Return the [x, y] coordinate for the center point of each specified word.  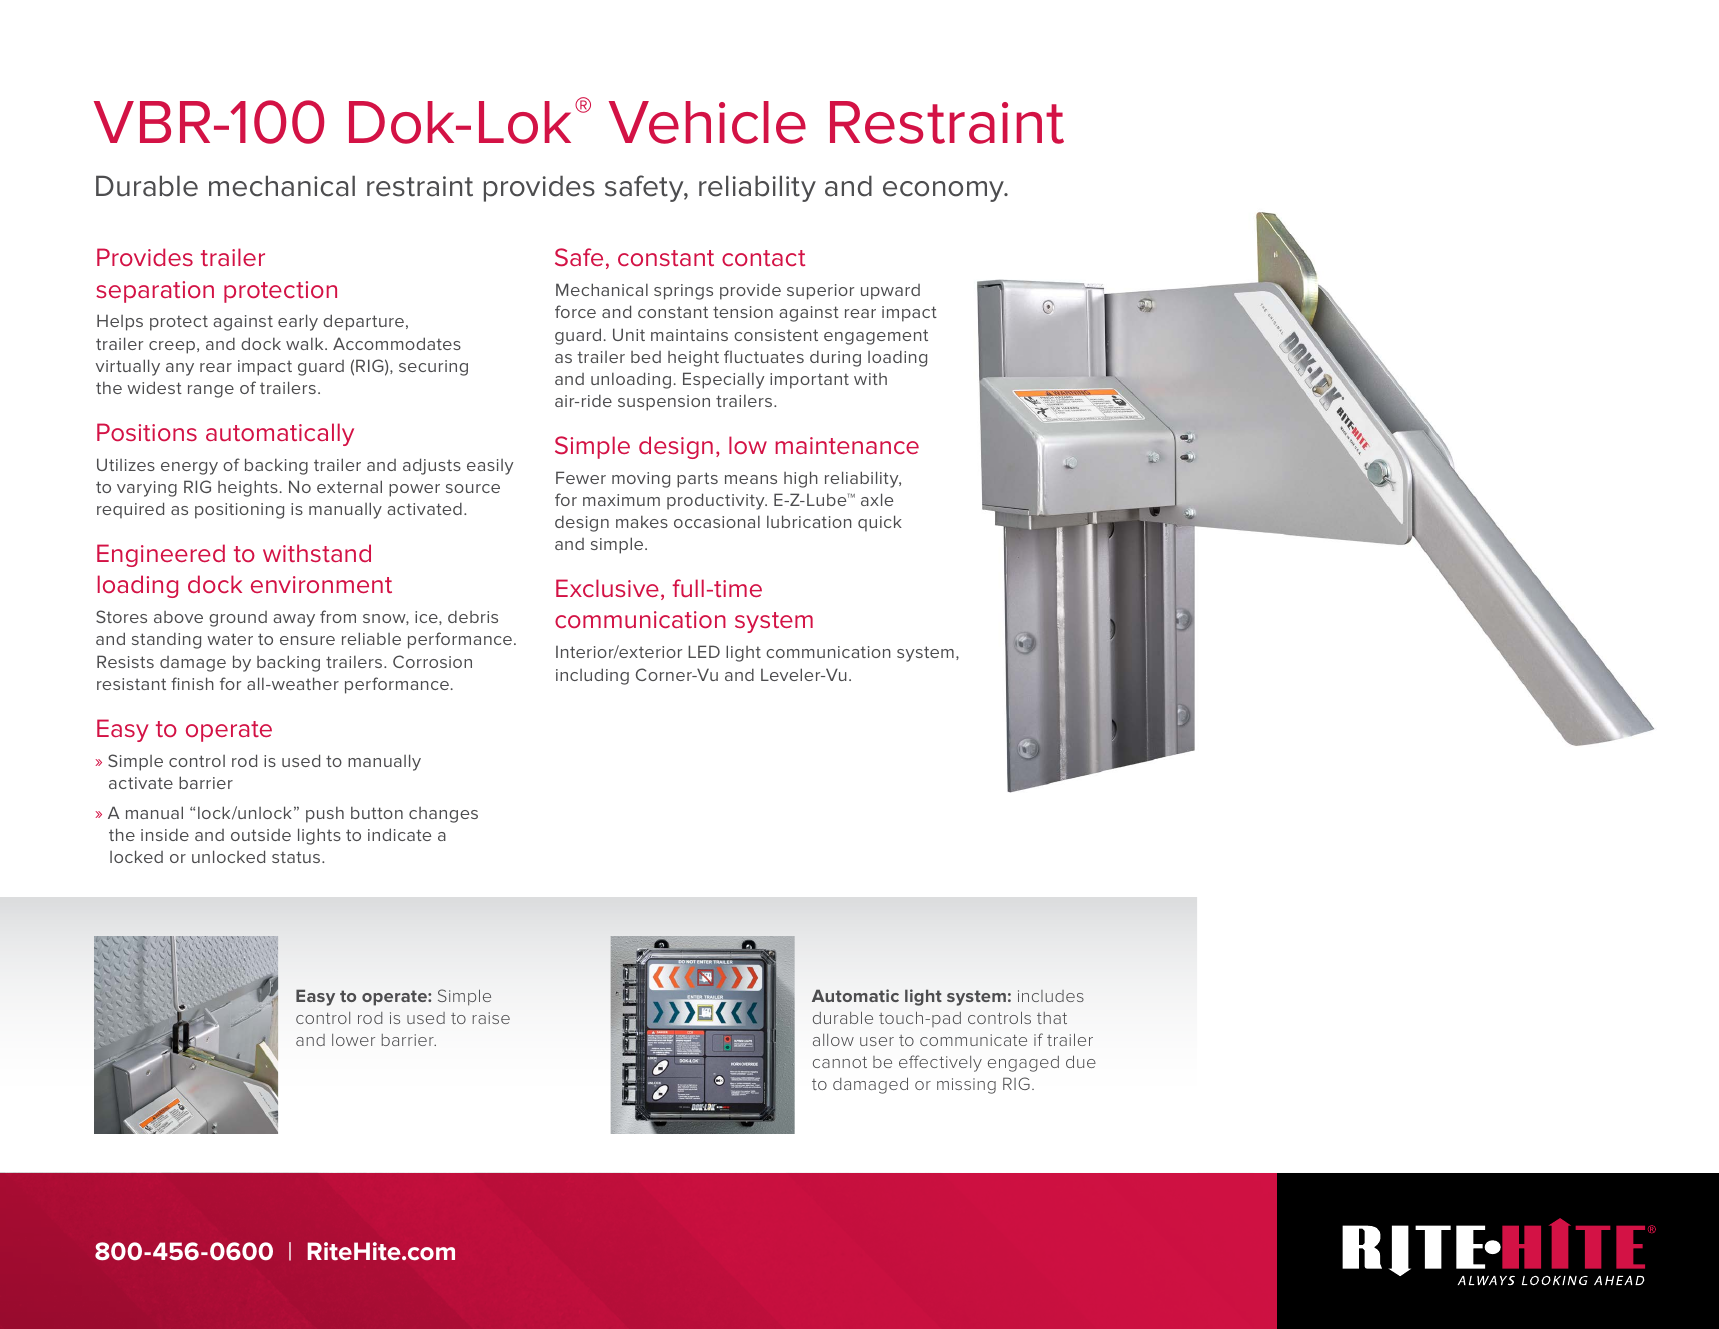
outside [261, 835]
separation [155, 292]
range [211, 391]
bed [646, 357]
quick [880, 523]
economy [944, 191]
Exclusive [607, 588]
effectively [940, 1063]
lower [353, 1040]
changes [443, 815]
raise [491, 1018]
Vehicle [707, 122]
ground [238, 619]
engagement [876, 337]
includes [1051, 996]
